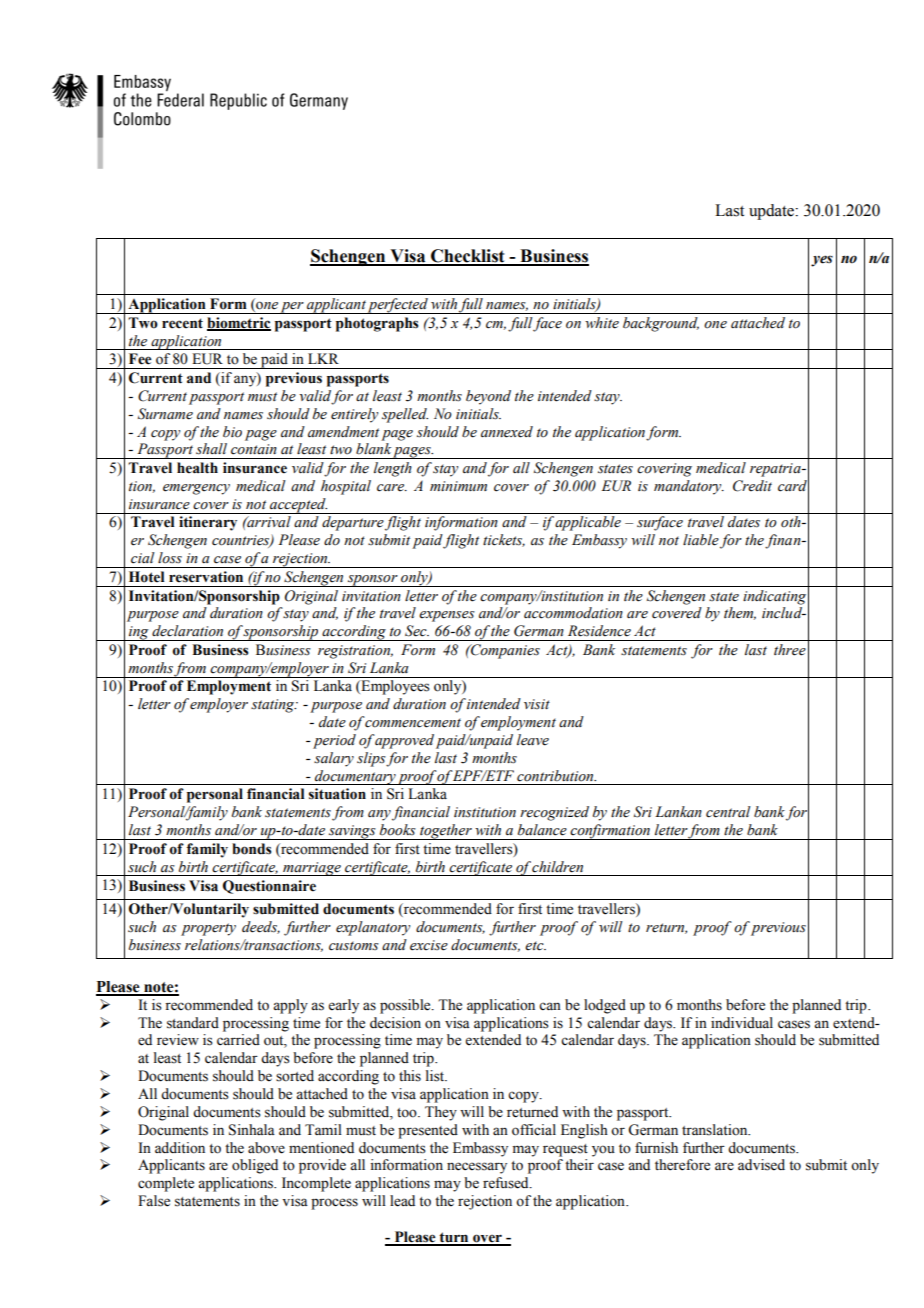 Image resolution: width=924 pixels, height=1308 pixels. What do you see at coordinates (429, 945) in the screenshot?
I see `excise` at bounding box center [429, 945].
